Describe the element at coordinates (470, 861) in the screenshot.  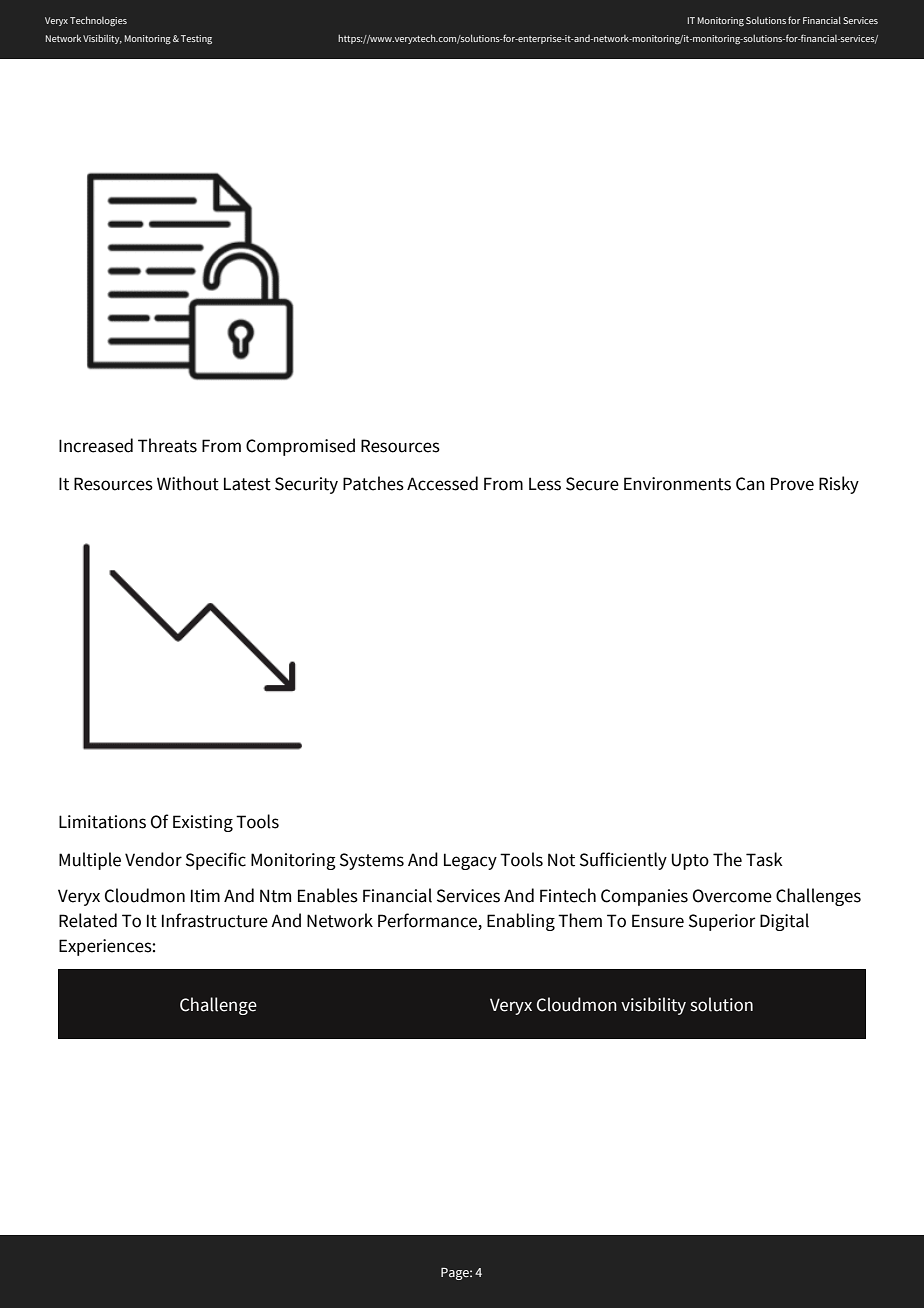
I see `Legacy` at that location.
